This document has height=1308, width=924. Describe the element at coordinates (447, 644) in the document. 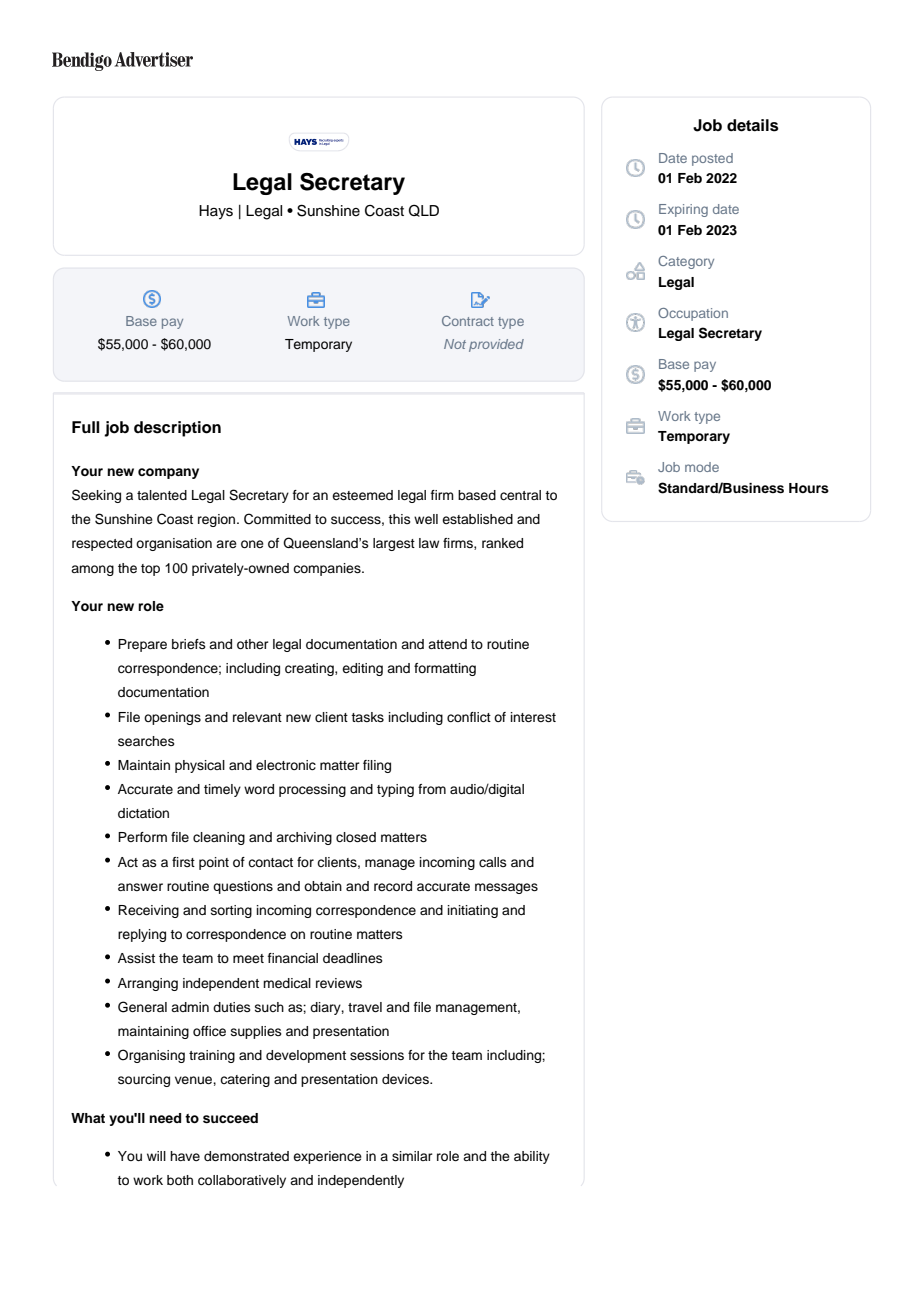

I see `attend` at that location.
